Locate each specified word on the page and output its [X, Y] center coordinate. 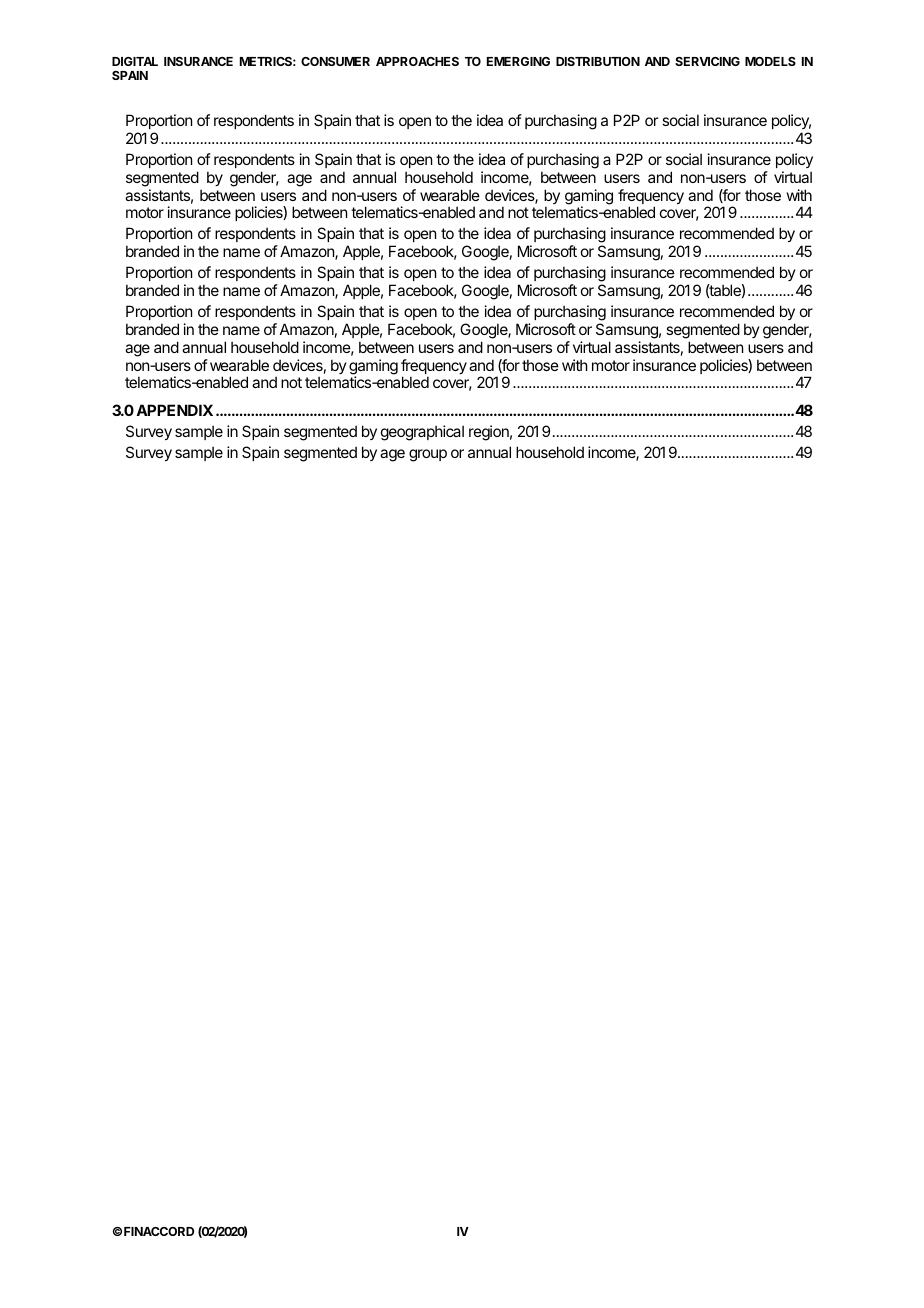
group [428, 455]
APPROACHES [417, 61]
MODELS [770, 61]
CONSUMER [335, 61]
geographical [422, 433]
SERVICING [707, 61]
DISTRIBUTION [598, 61]
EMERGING [518, 61]
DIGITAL [135, 61]
